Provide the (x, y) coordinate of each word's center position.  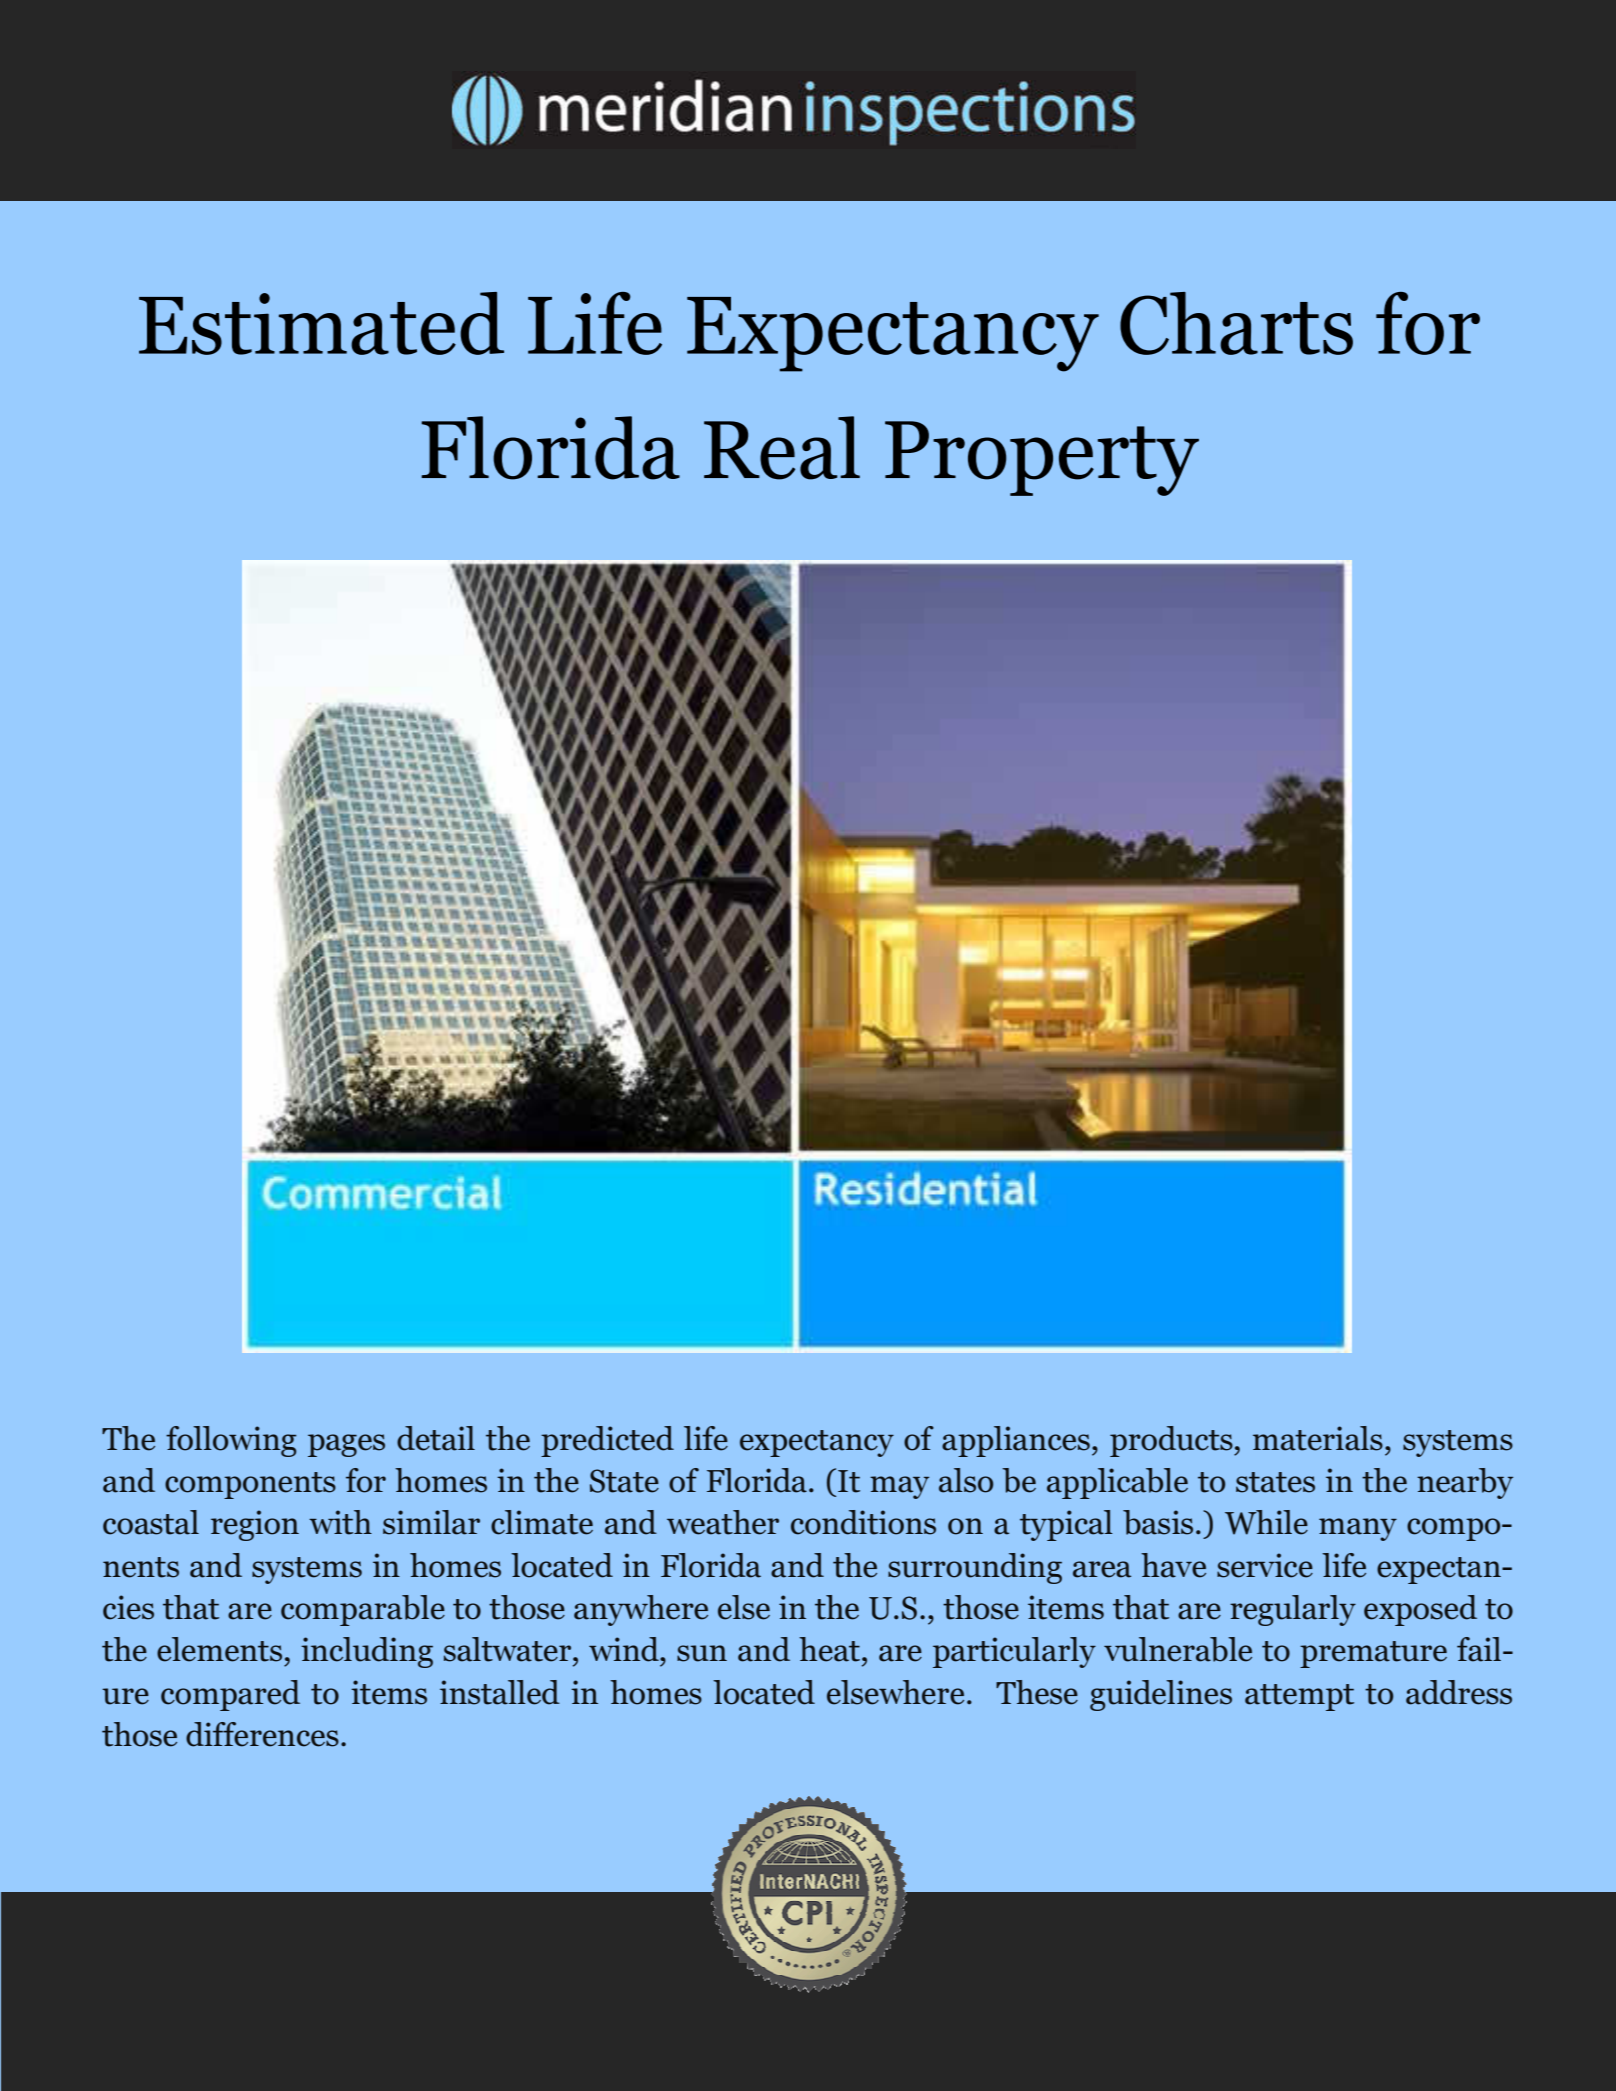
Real (782, 448)
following (231, 1441)
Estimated (321, 323)
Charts (1236, 323)
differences (262, 1734)
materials (1318, 1438)
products (1172, 1441)
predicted (607, 1441)
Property (1042, 458)
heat (831, 1649)
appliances (1016, 1441)
